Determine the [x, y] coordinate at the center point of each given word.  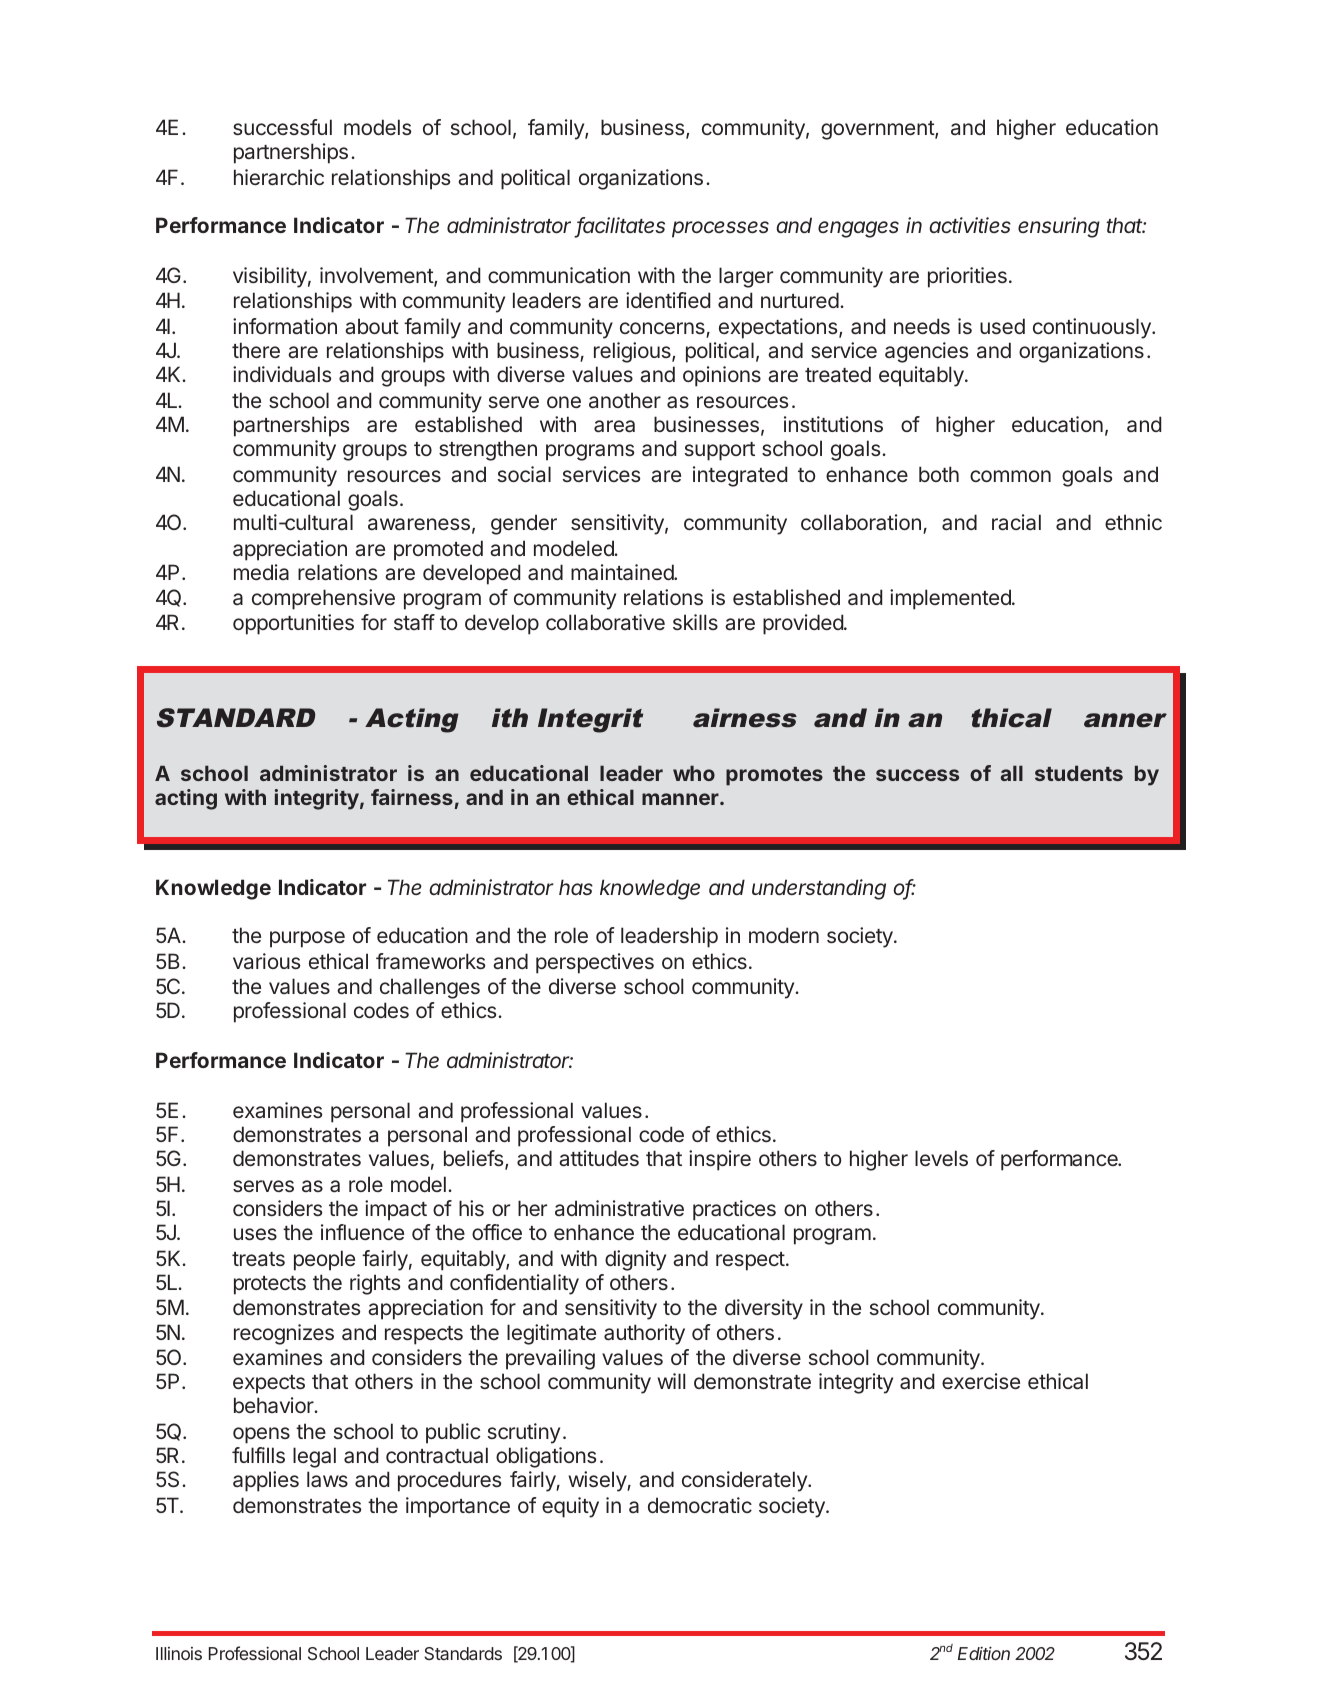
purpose [307, 939]
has [576, 887]
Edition [984, 1653]
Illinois [179, 1653]
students [1079, 773]
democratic [700, 1505]
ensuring [1059, 227]
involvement [377, 277]
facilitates [620, 227]
